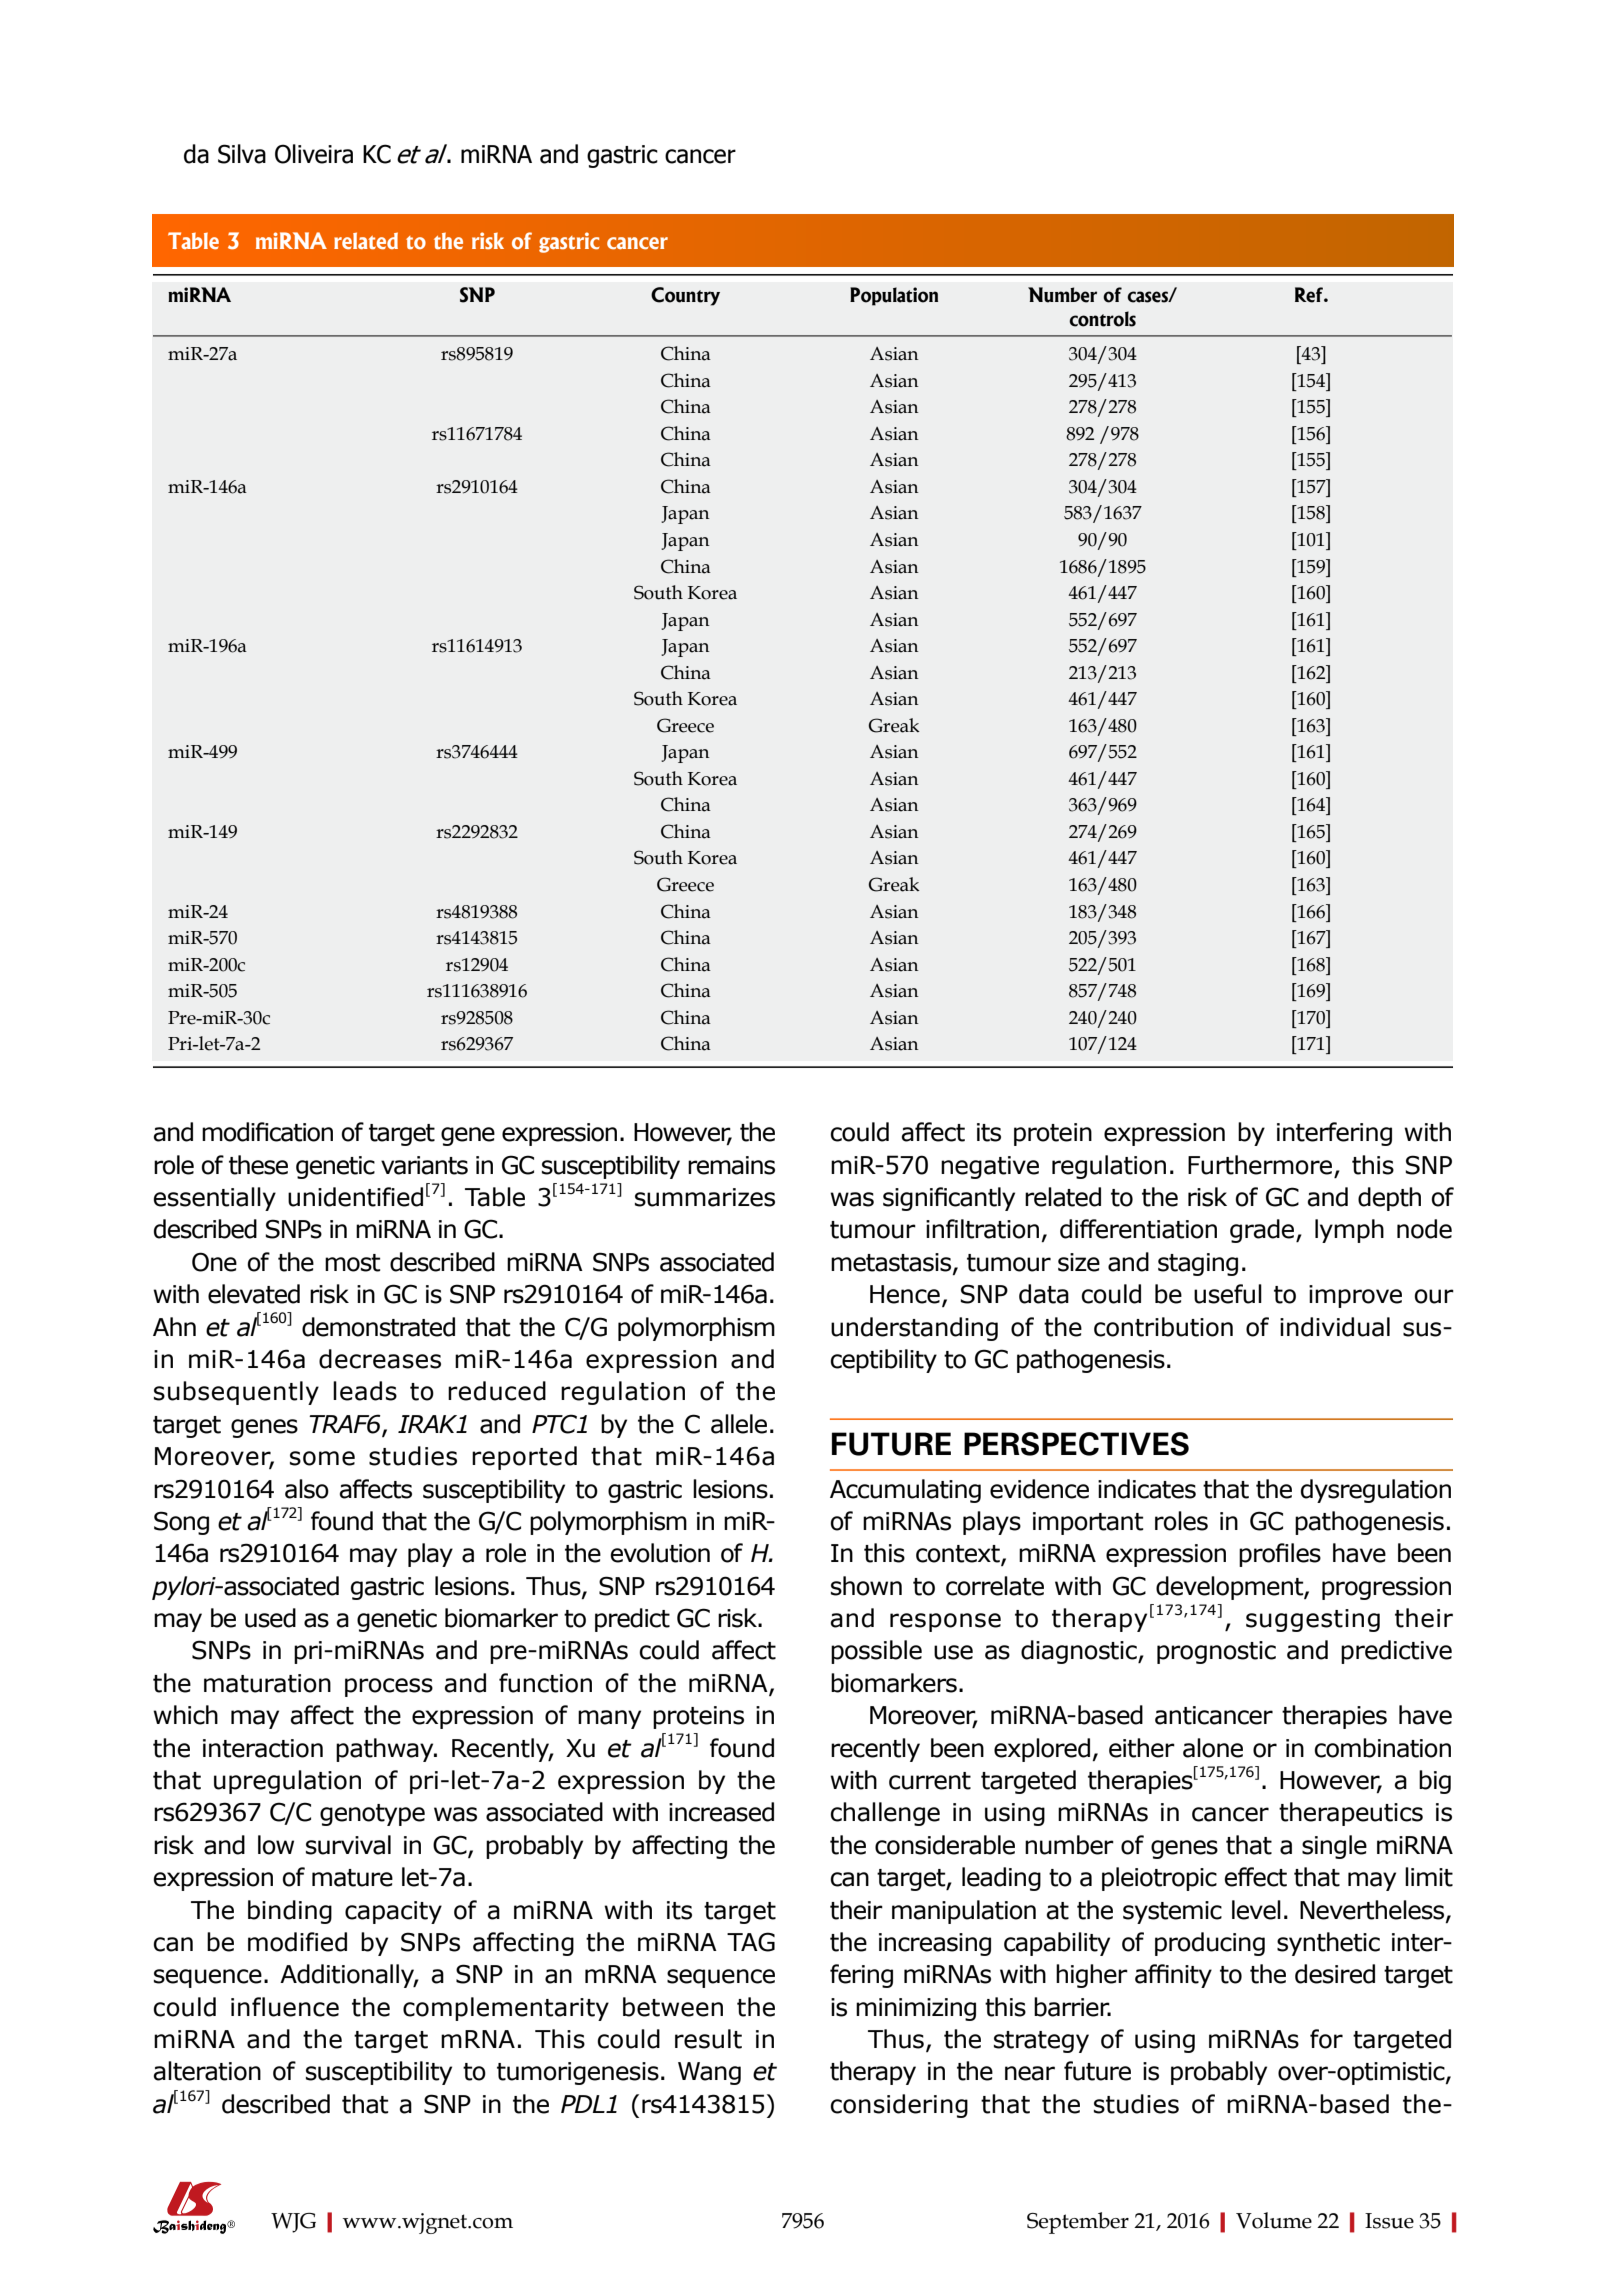 Image resolution: width=1606 pixels, height=2272 pixels. Describe the element at coordinates (894, 296) in the page. I see `Population` at that location.
